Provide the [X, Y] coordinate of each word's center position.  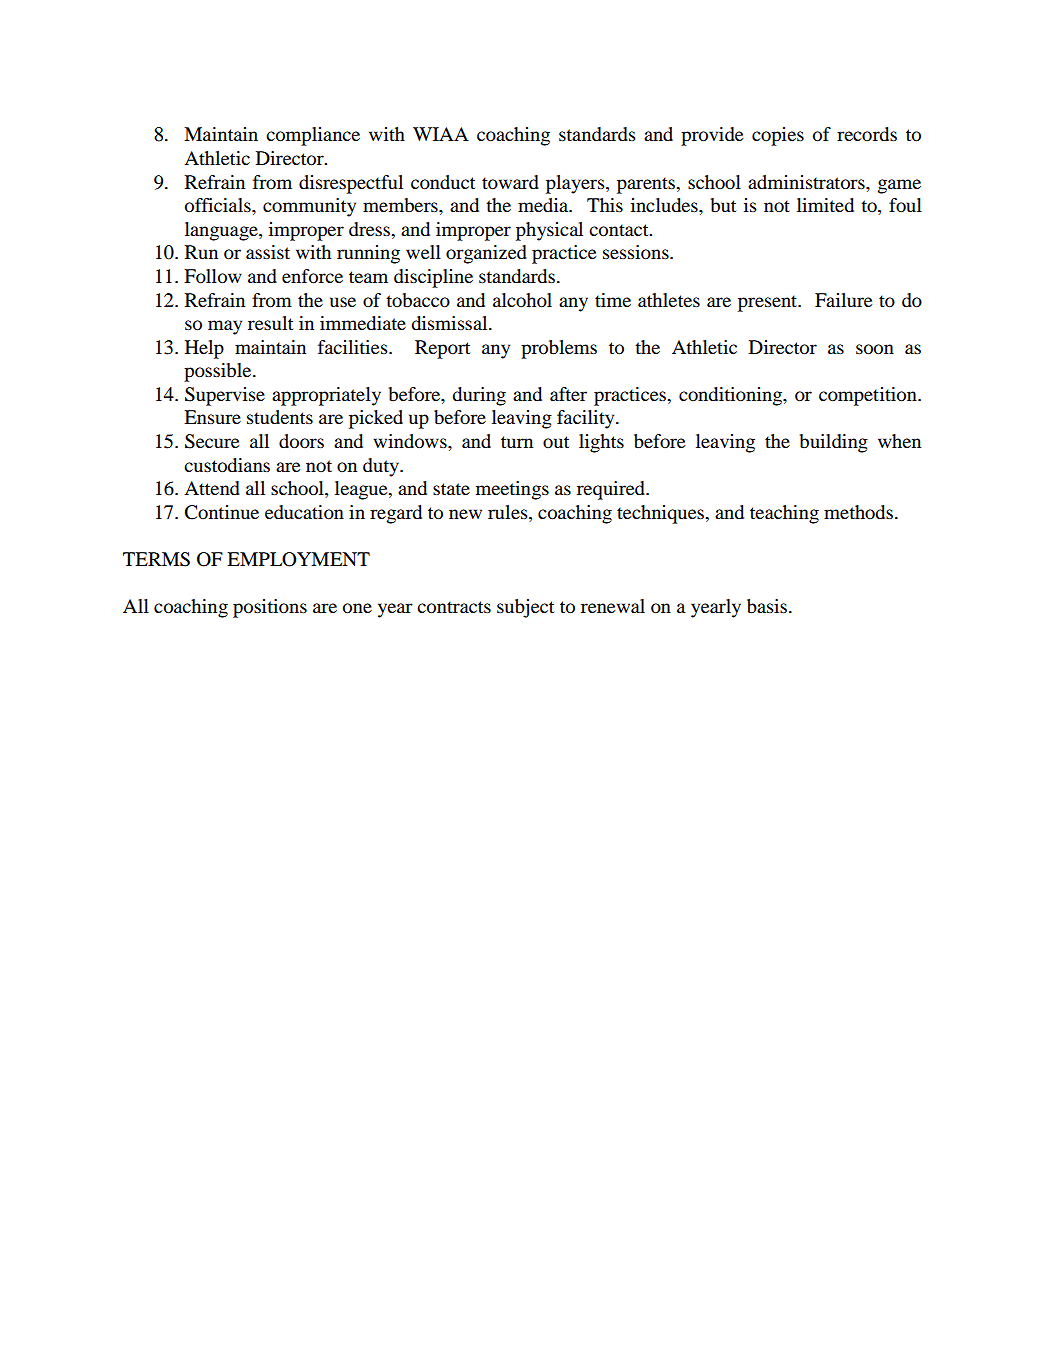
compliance [313, 136]
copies [778, 136]
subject [525, 608]
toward [510, 182]
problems [559, 349]
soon [875, 349]
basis [767, 606]
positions [270, 608]
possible [219, 372]
